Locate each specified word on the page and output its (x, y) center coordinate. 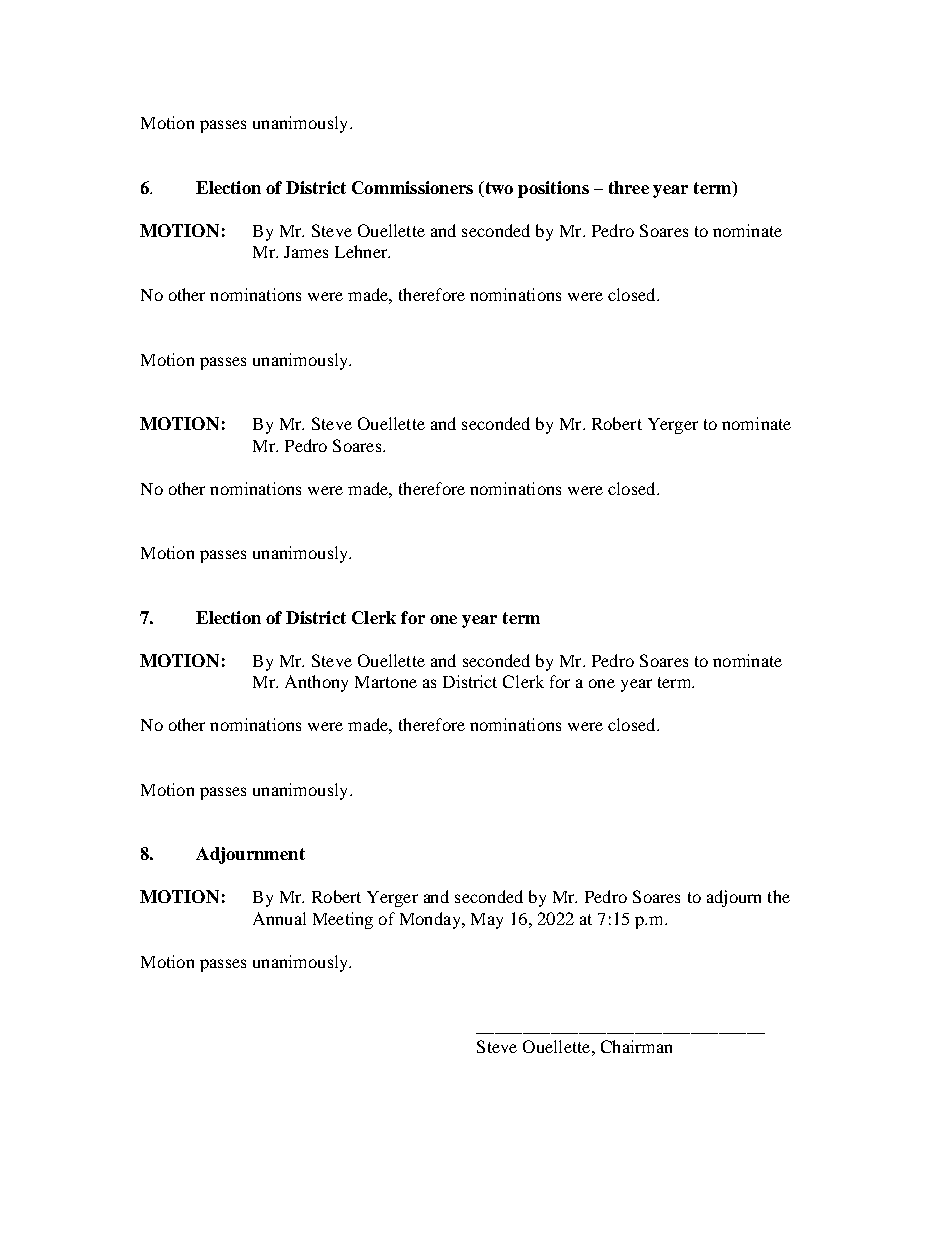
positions (553, 189)
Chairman (636, 1046)
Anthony (316, 683)
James (306, 252)
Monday (431, 920)
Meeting (343, 920)
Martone (386, 682)
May (487, 921)
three (629, 187)
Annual (279, 918)
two (497, 189)
